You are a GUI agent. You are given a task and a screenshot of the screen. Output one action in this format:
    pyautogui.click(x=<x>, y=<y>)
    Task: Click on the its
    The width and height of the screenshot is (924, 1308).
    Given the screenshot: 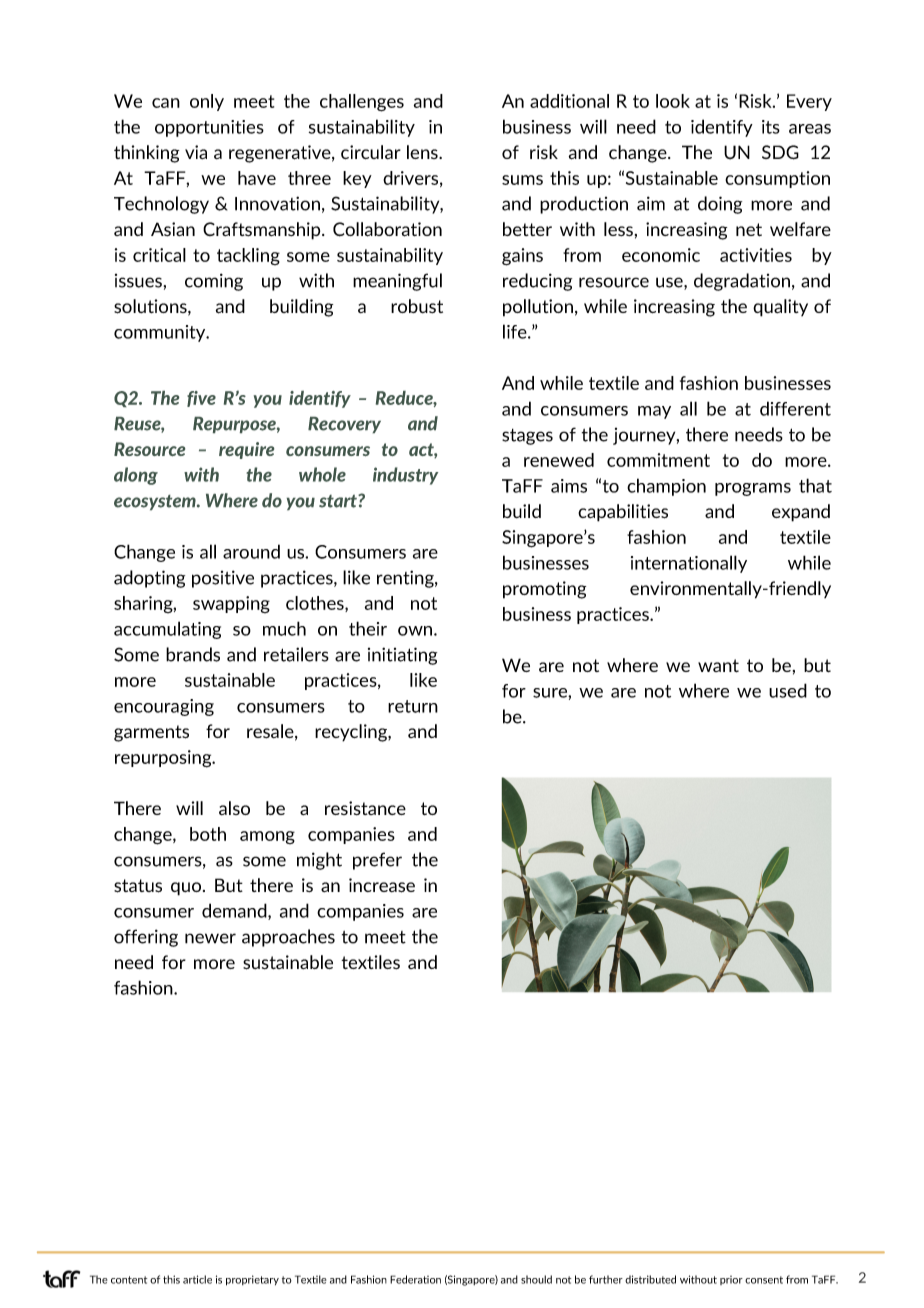 What is the action you would take?
    pyautogui.click(x=771, y=127)
